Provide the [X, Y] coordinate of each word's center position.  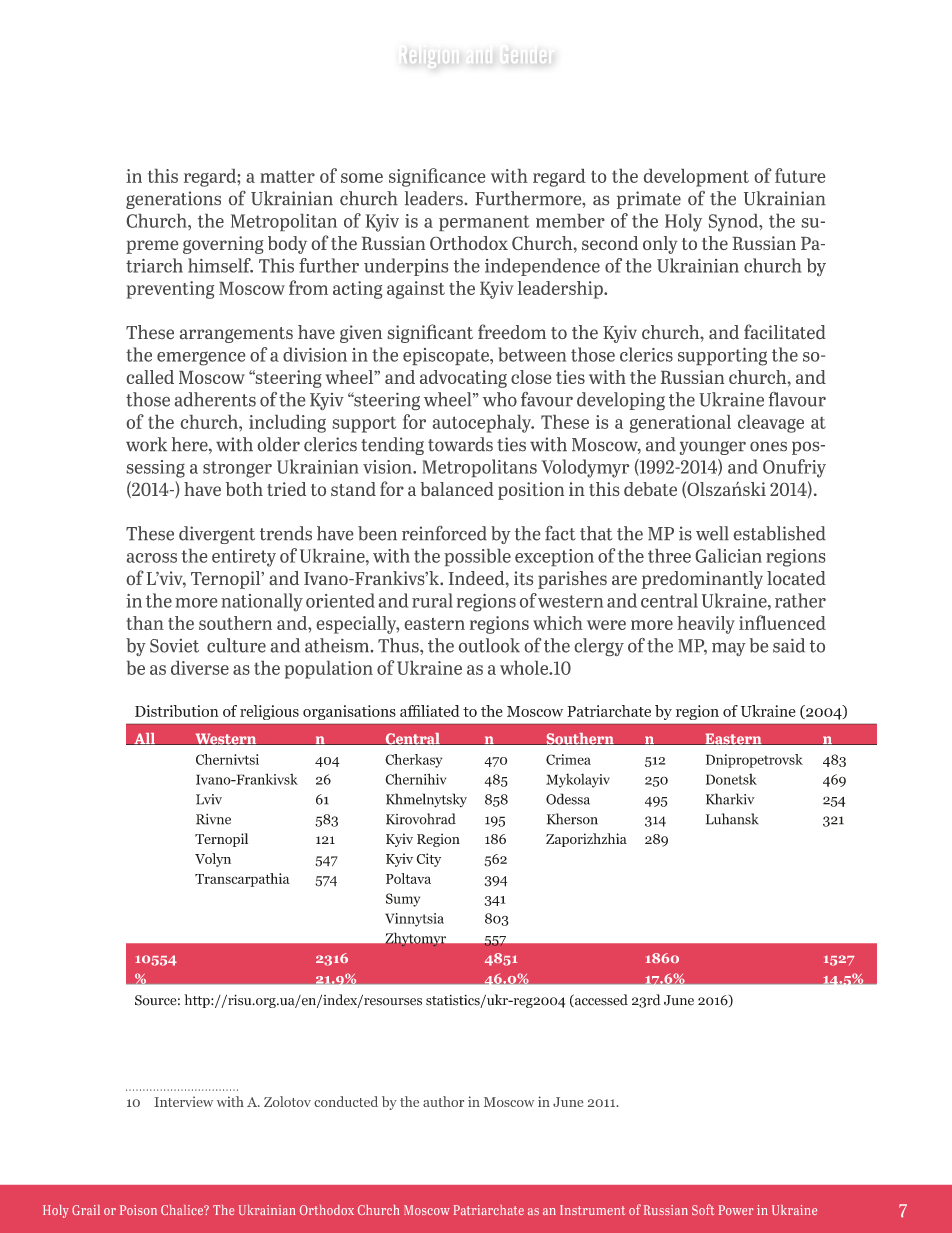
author [443, 1101]
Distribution [177, 711]
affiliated [430, 711]
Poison [138, 1210]
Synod [734, 223]
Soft [703, 1209]
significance [437, 177]
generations [173, 200]
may [729, 649]
